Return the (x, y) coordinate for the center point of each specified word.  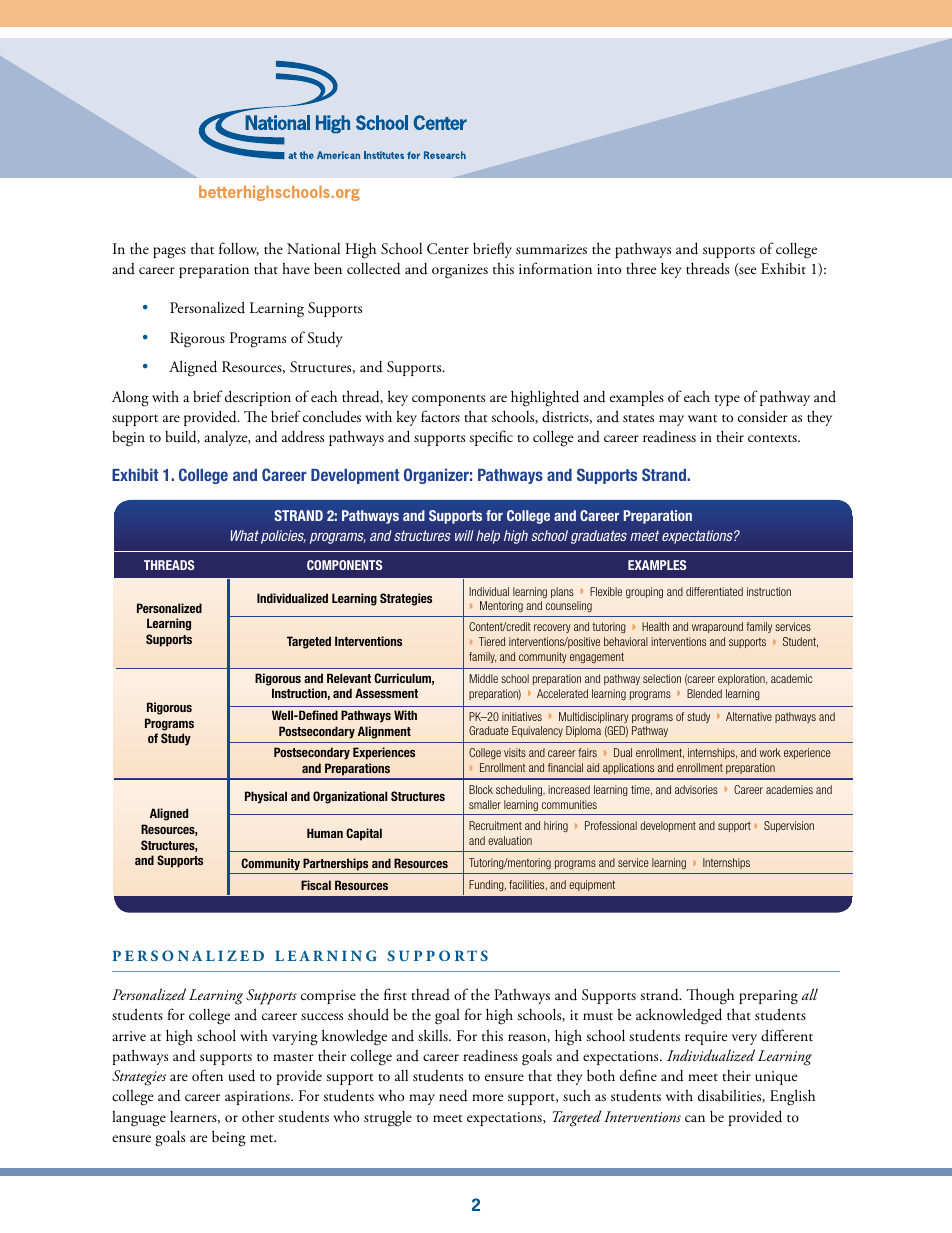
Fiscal (316, 885)
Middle (483, 678)
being (229, 1138)
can (695, 1118)
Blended (704, 693)
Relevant (349, 678)
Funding (487, 885)
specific (491, 438)
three (641, 268)
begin (128, 439)
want (702, 418)
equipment (592, 885)
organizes (460, 271)
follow (239, 249)
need (453, 1096)
